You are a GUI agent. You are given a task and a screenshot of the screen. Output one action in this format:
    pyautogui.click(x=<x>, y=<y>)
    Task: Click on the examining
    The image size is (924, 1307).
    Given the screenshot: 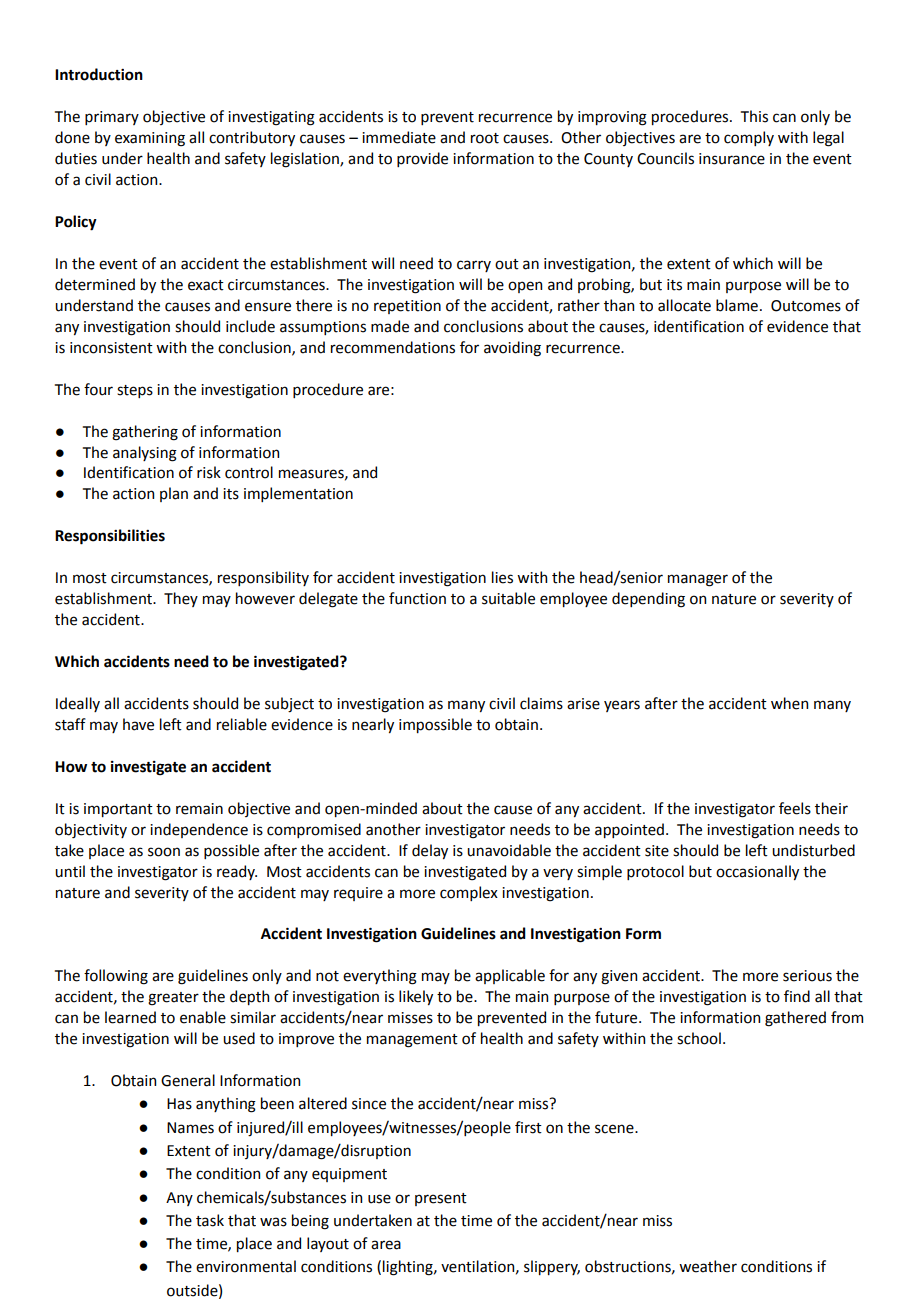 What is the action you would take?
    pyautogui.click(x=150, y=139)
